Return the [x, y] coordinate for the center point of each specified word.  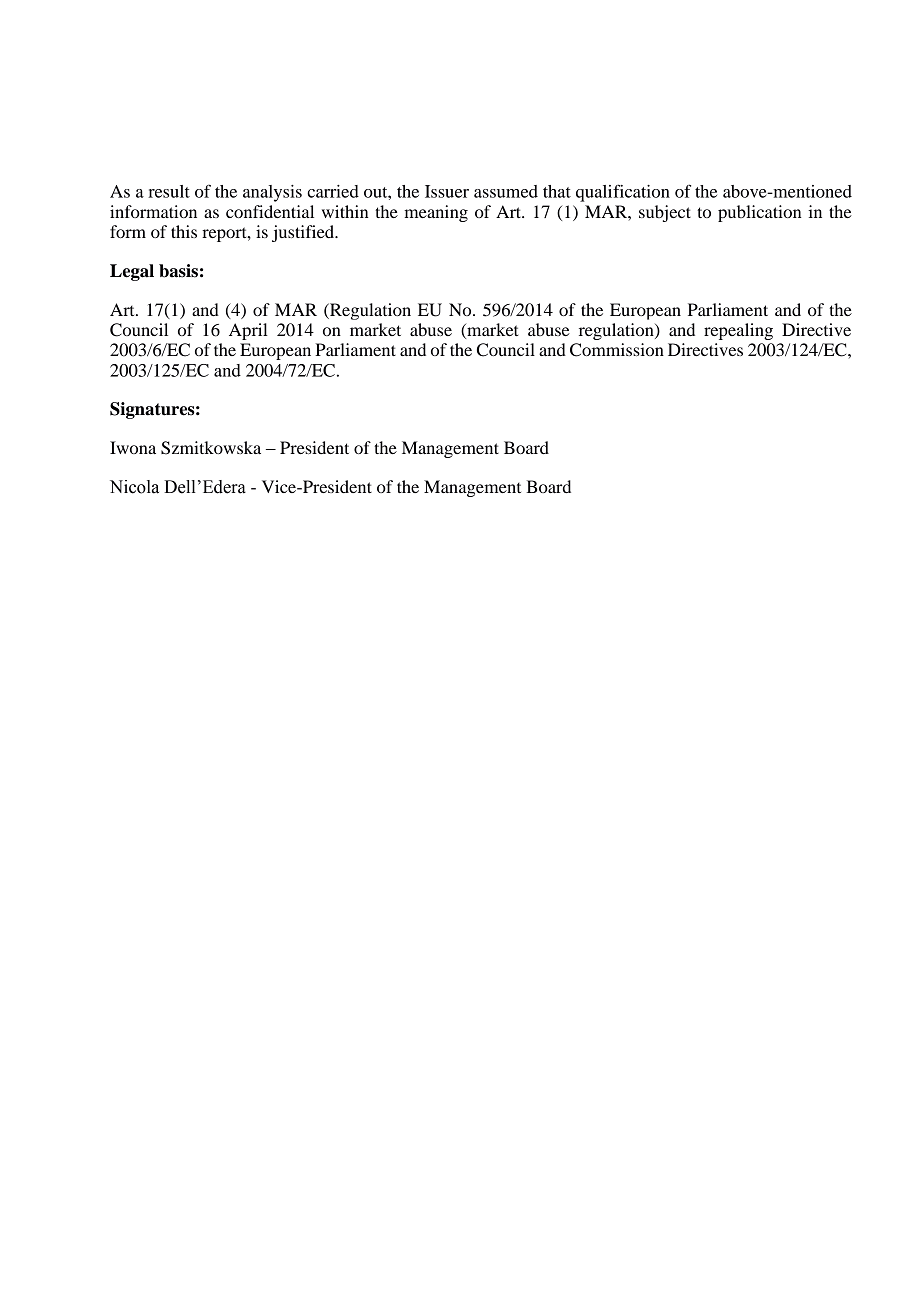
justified [304, 233]
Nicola [134, 487]
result [169, 191]
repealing [738, 331]
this [184, 231]
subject [665, 213]
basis [178, 271]
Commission [617, 350]
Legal [132, 272]
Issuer [447, 191]
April [248, 331]
